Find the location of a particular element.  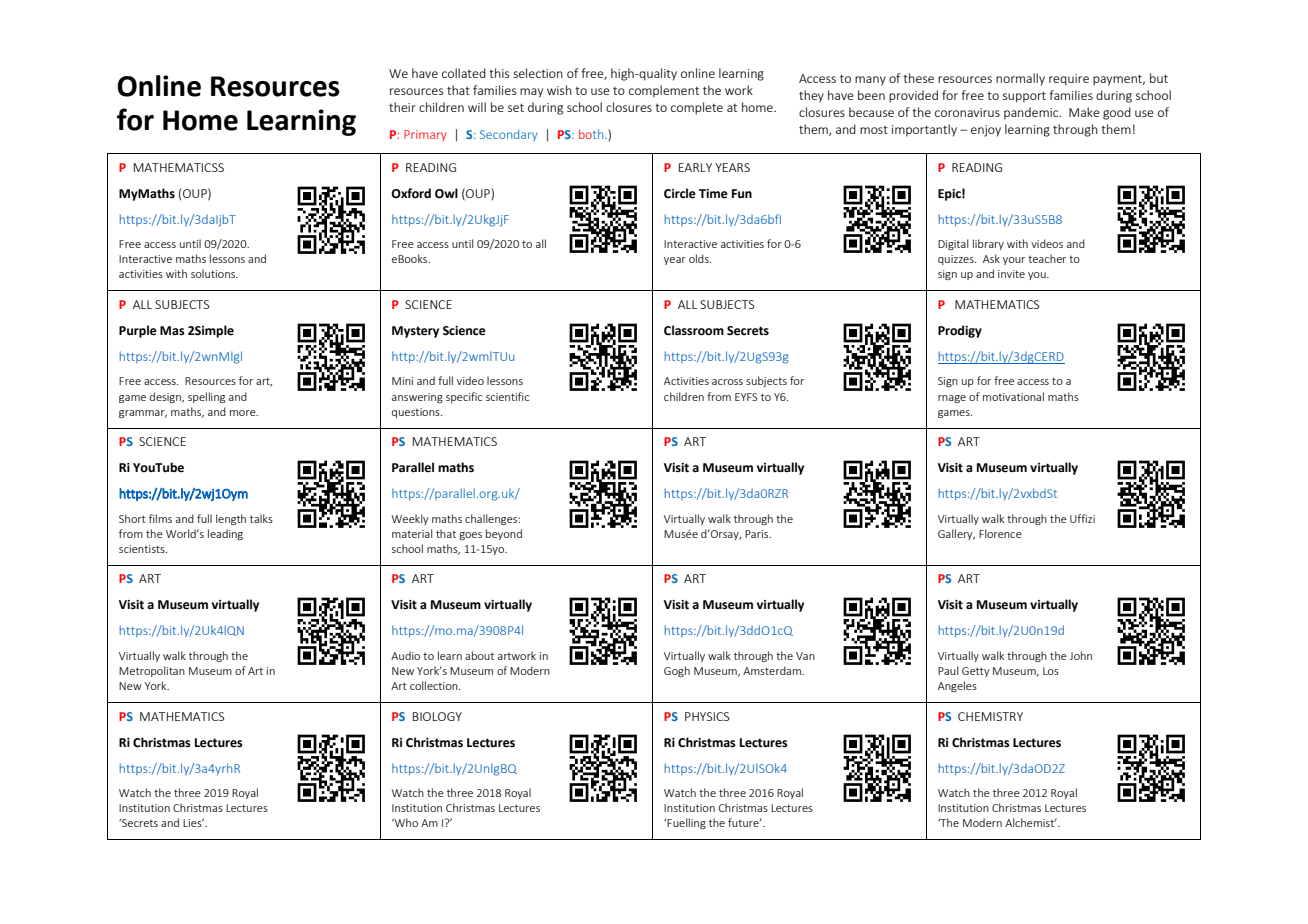

Fuelling is located at coordinates (686, 823).
